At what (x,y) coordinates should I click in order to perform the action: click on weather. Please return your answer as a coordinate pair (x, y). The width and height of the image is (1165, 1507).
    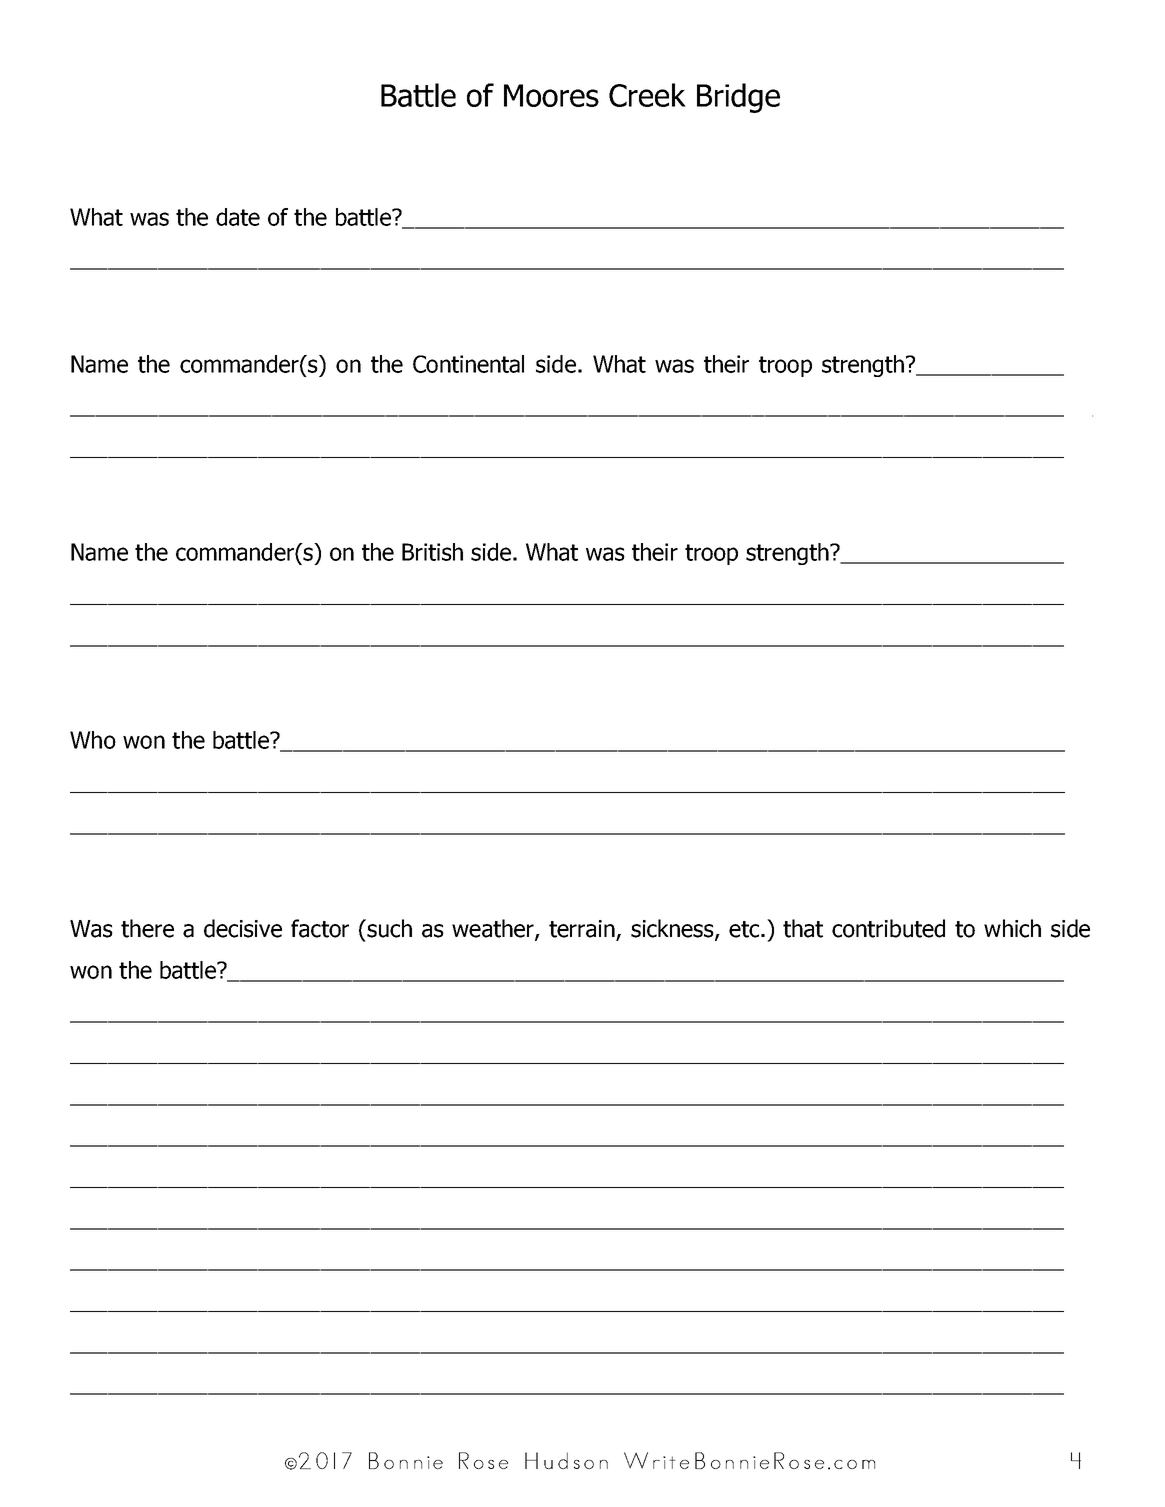
    Looking at the image, I should click on (494, 929).
